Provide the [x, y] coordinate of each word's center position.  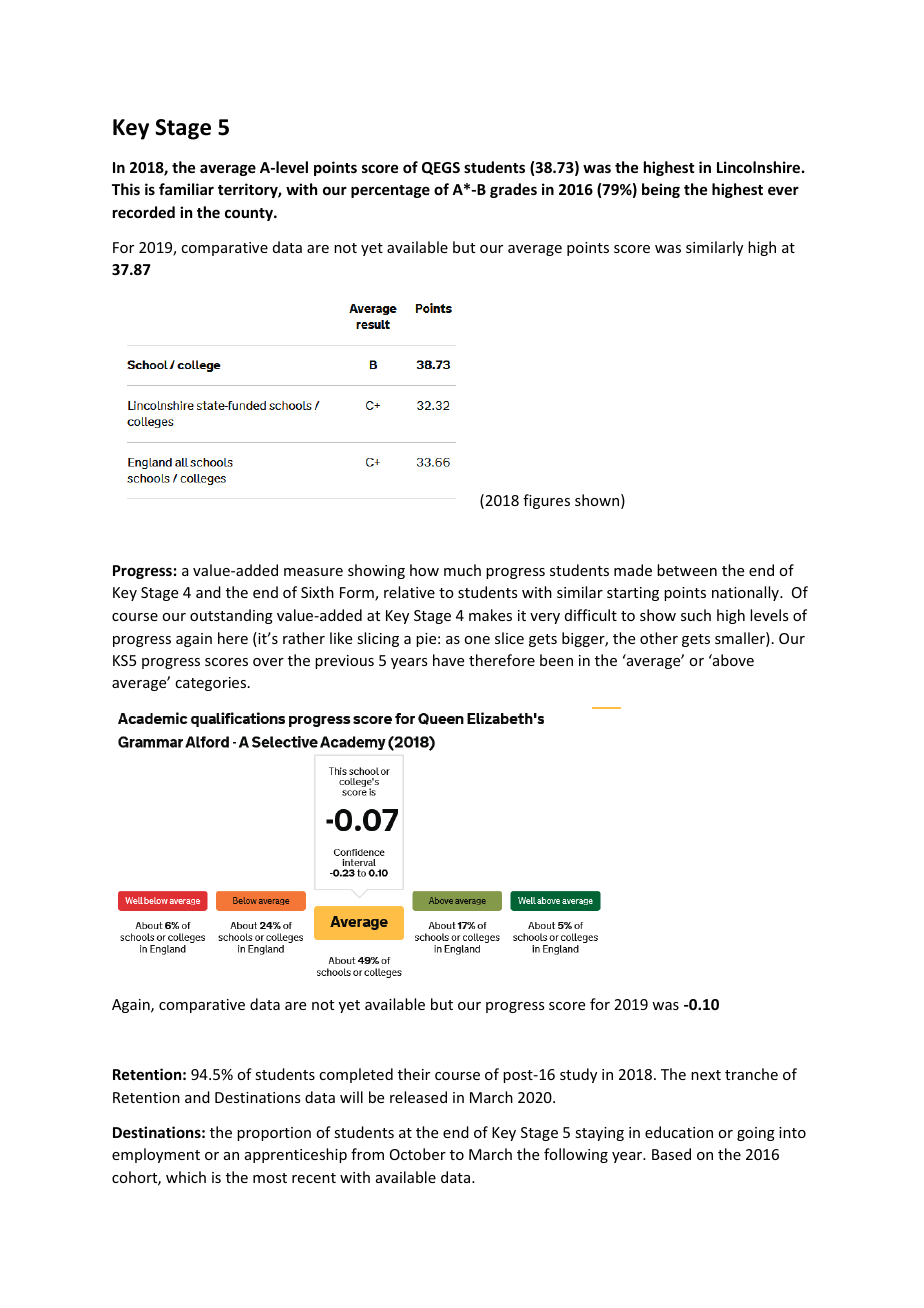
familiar [186, 189]
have [448, 660]
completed [356, 1075]
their [414, 1074]
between [687, 570]
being [661, 190]
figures [546, 501]
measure [313, 572]
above [732, 660]
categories [210, 684]
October [418, 1154]
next [706, 1075]
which [186, 1177]
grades [513, 190]
